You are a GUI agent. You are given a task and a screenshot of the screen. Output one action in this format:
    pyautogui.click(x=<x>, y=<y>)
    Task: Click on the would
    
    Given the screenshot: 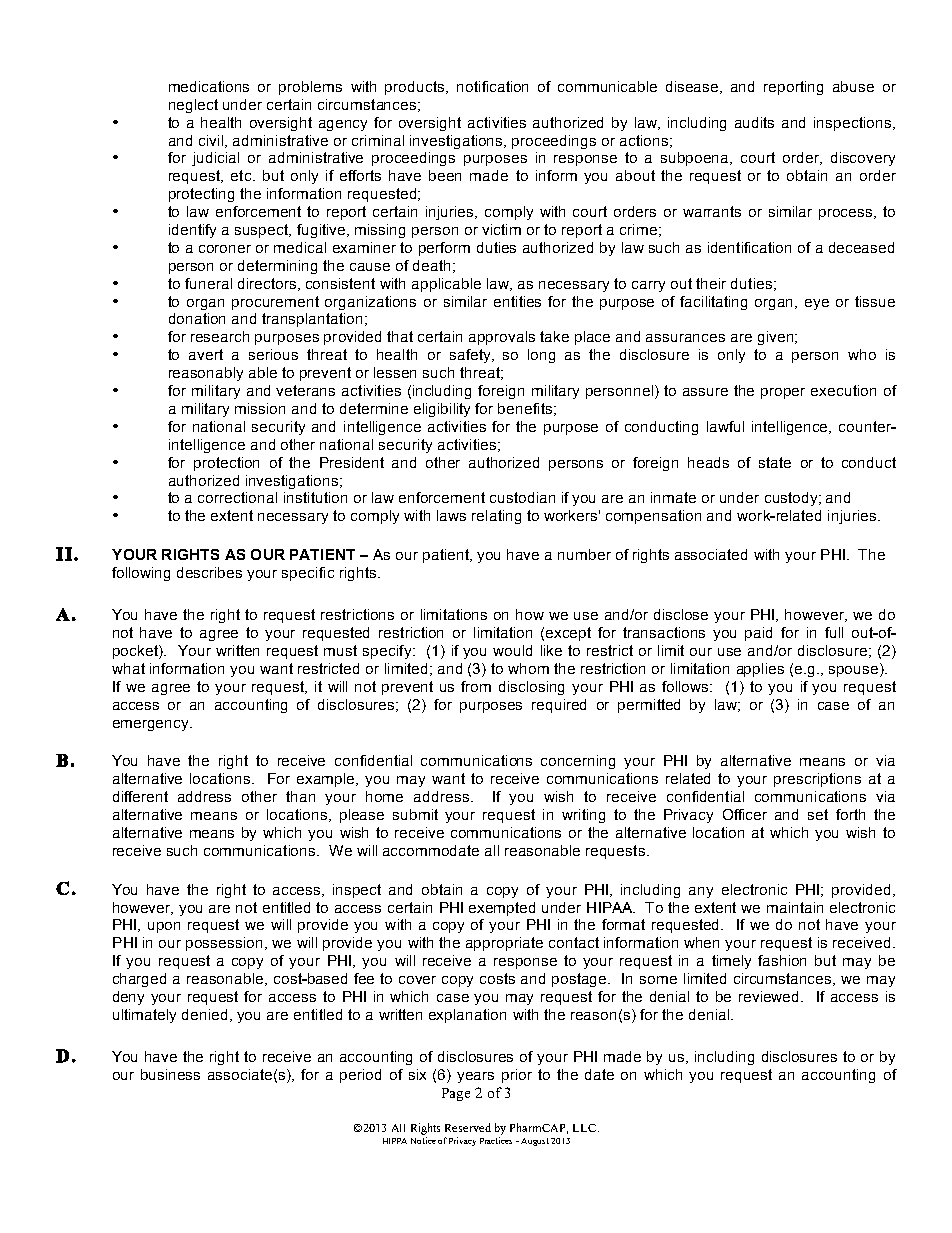 What is the action you would take?
    pyautogui.click(x=512, y=650)
